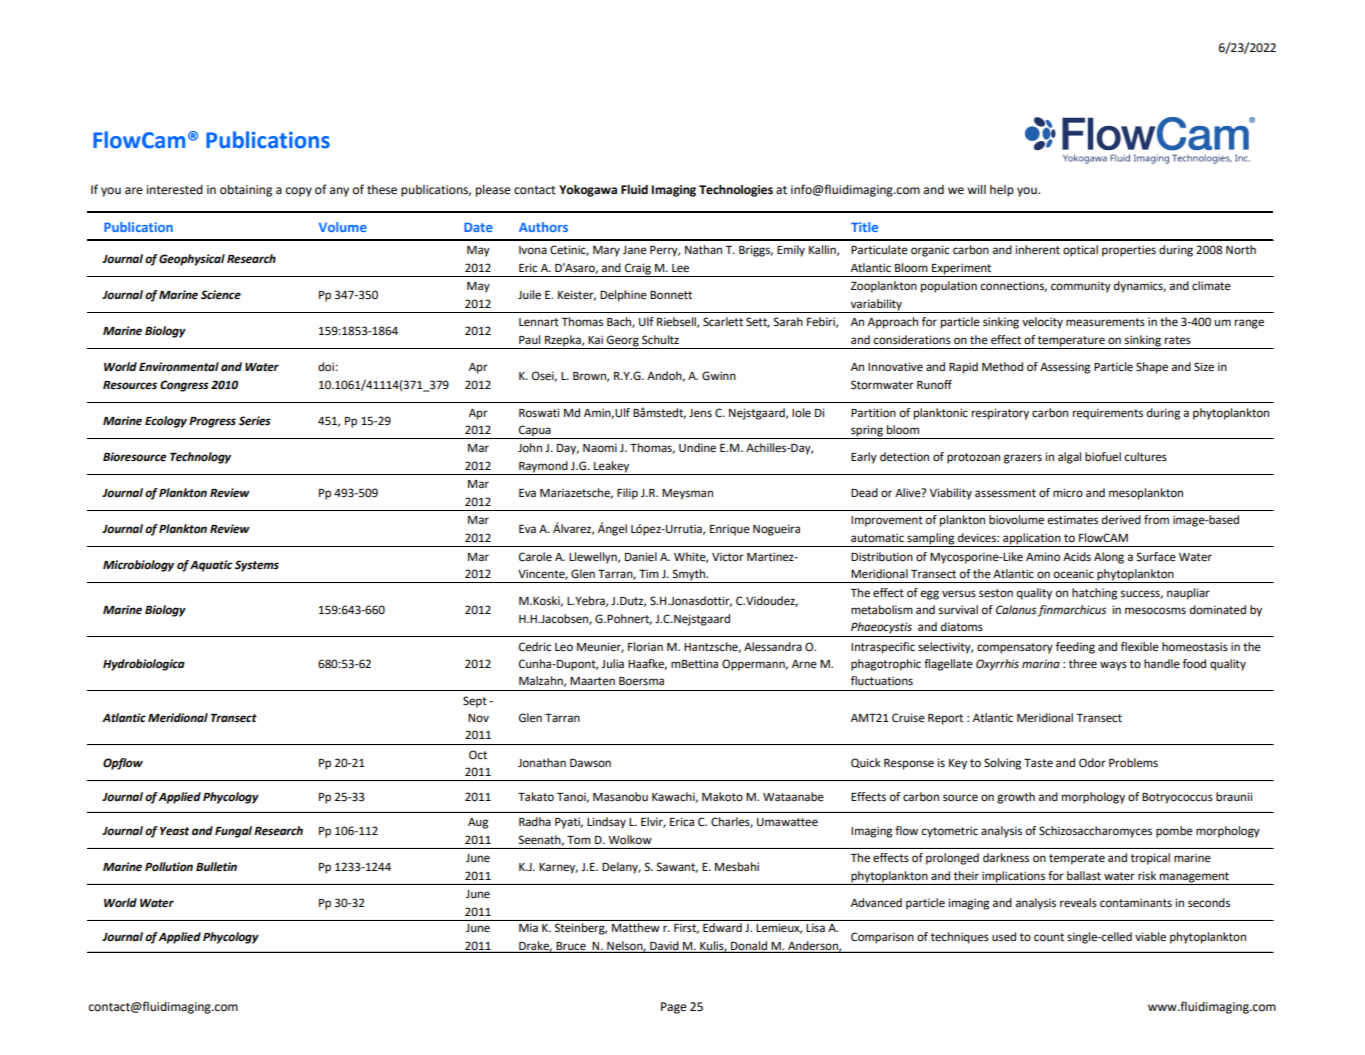 This page has width=1365, height=1055. What do you see at coordinates (299, 192) in the page?
I see `copy` at bounding box center [299, 192].
